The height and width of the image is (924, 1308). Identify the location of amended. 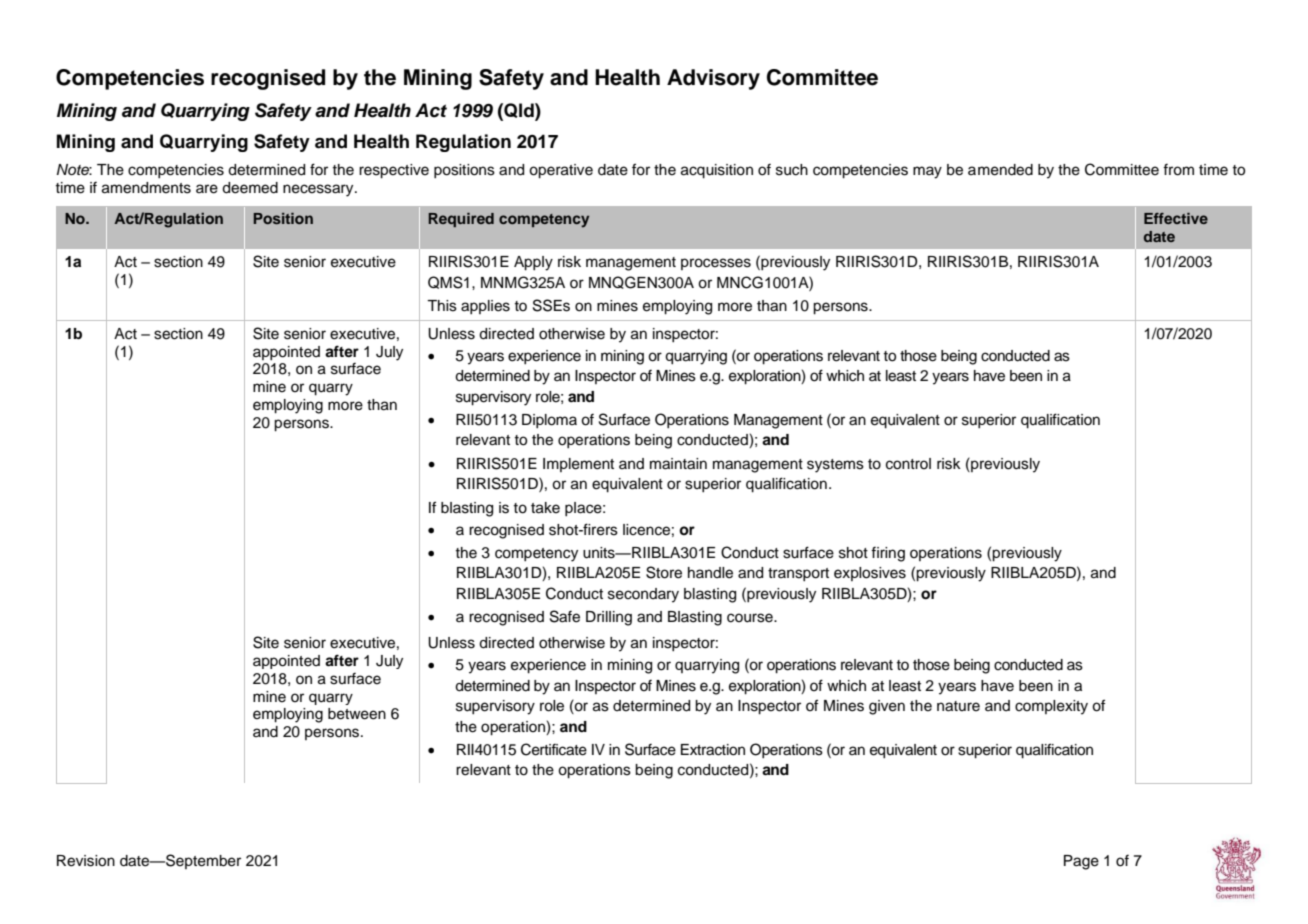
(1000, 170).
